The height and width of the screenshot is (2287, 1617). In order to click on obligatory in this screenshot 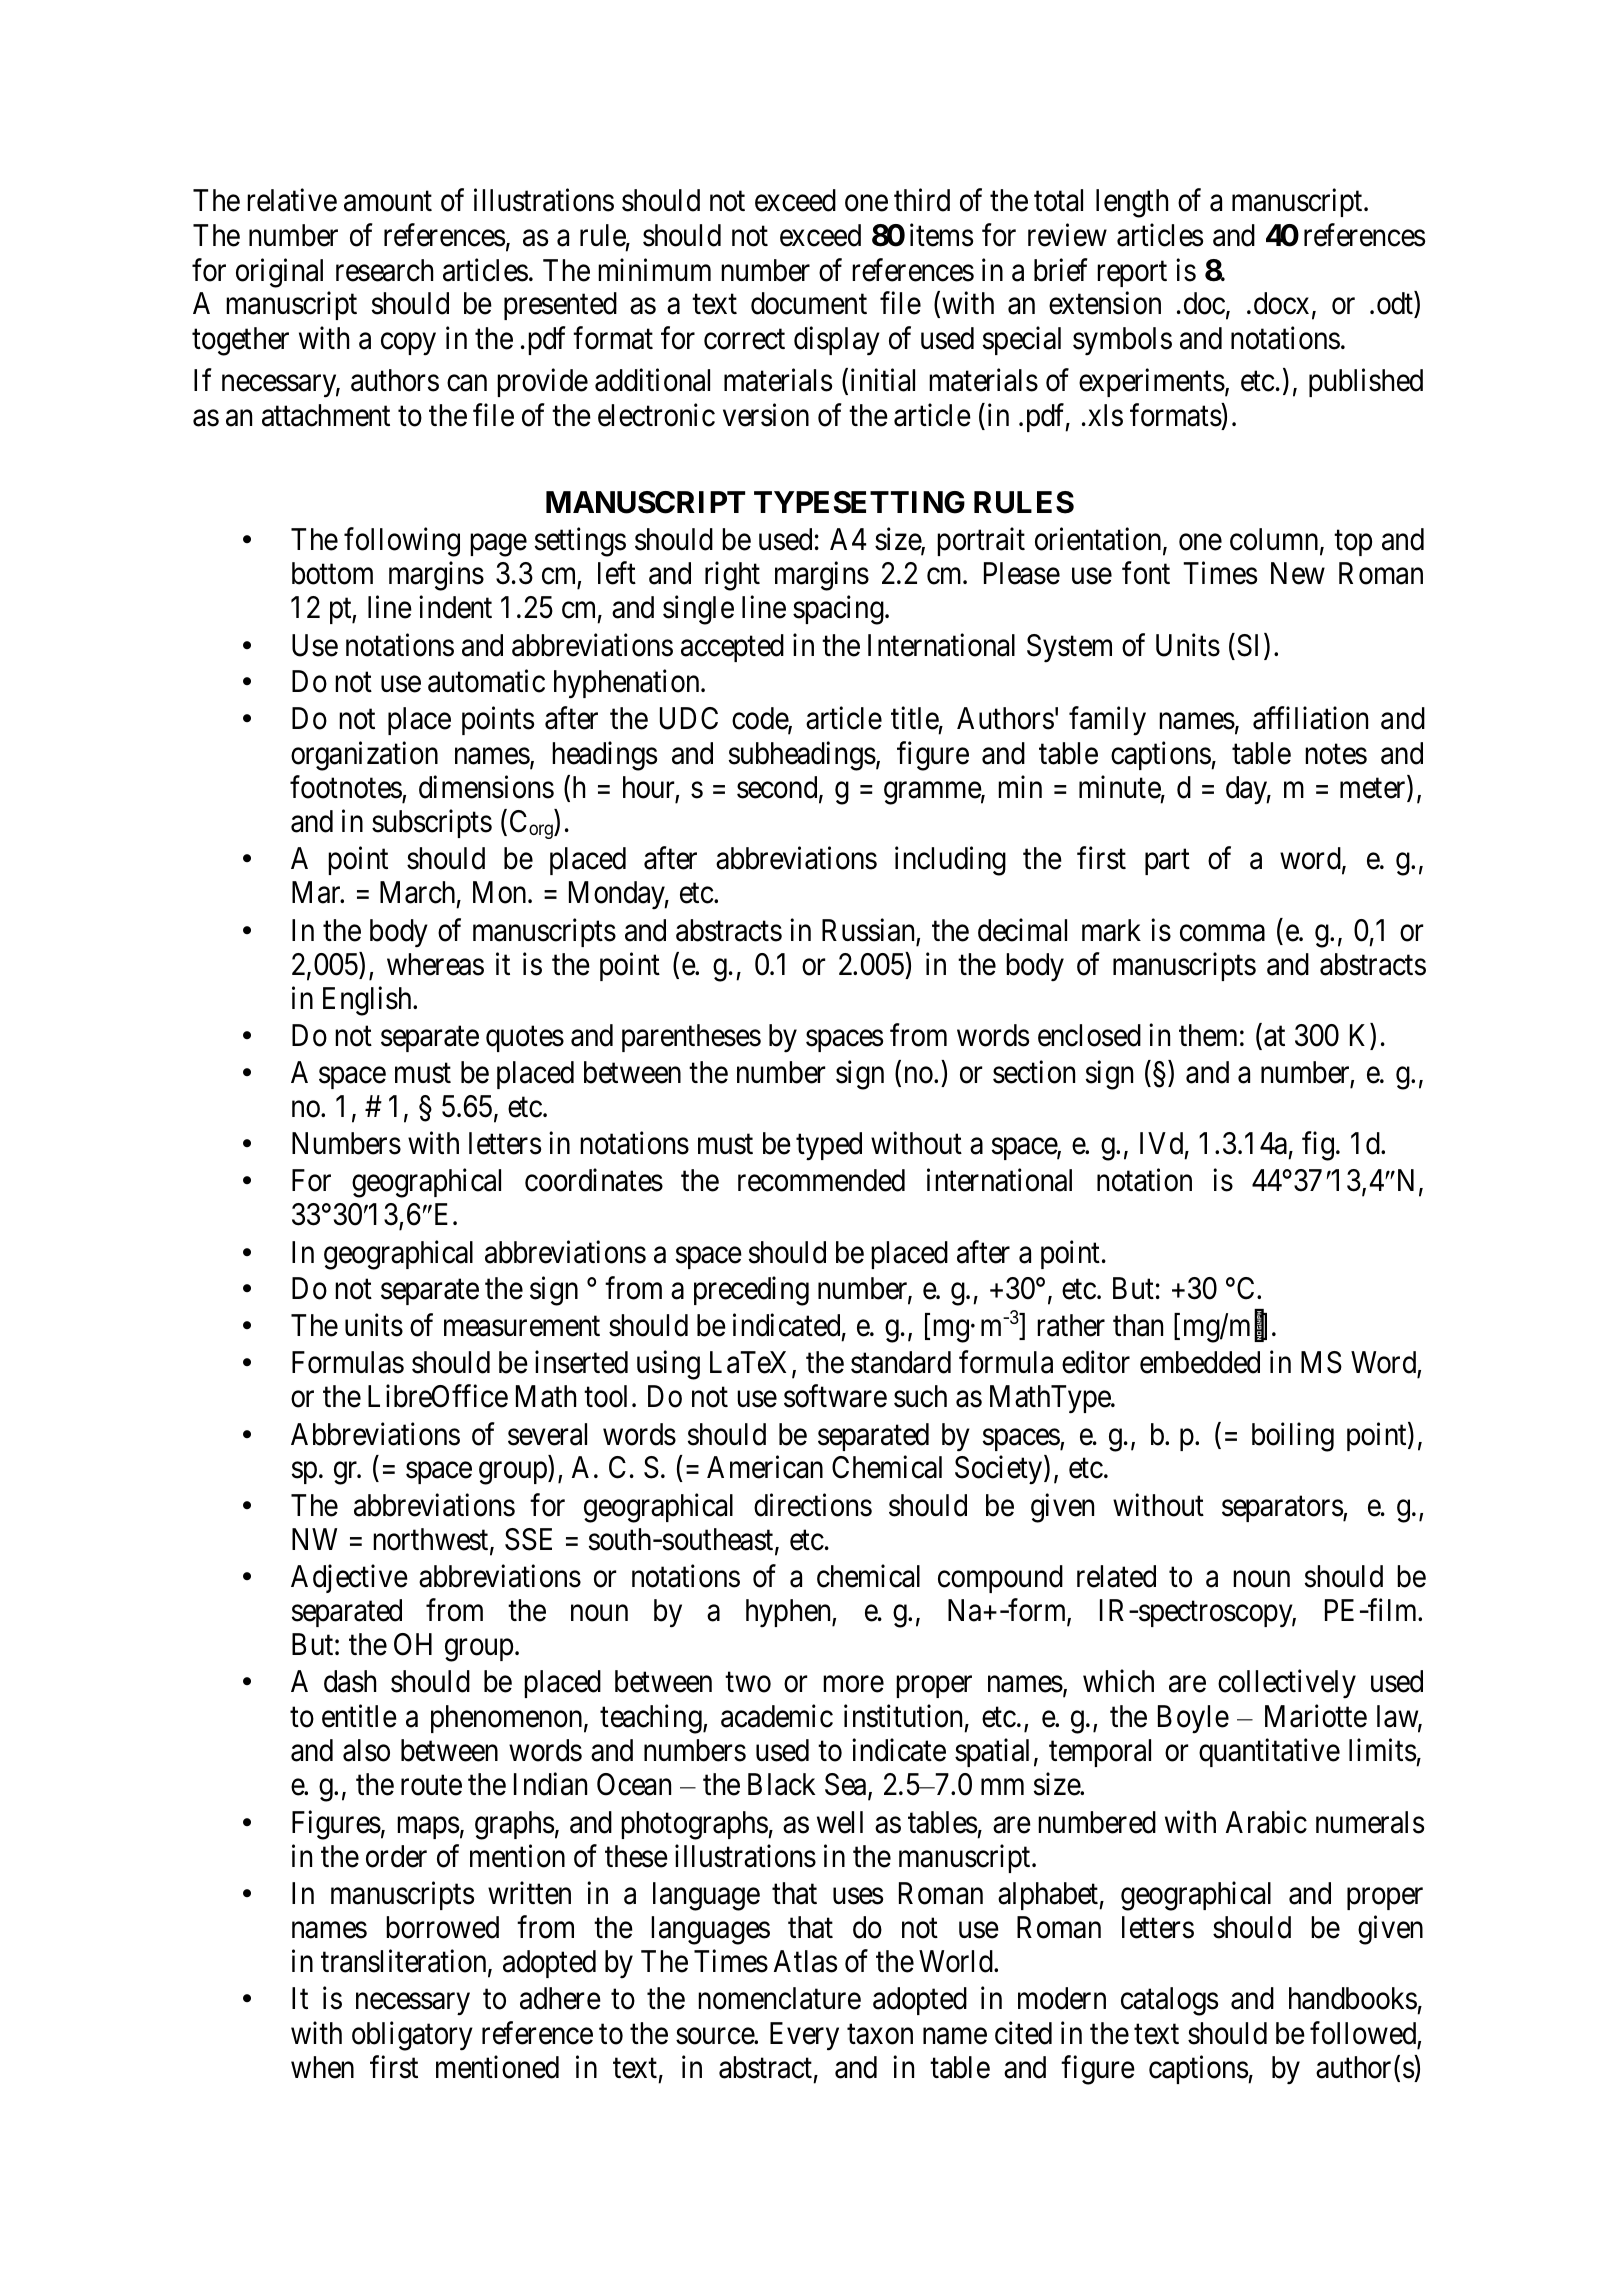, I will do `click(412, 2036)`.
